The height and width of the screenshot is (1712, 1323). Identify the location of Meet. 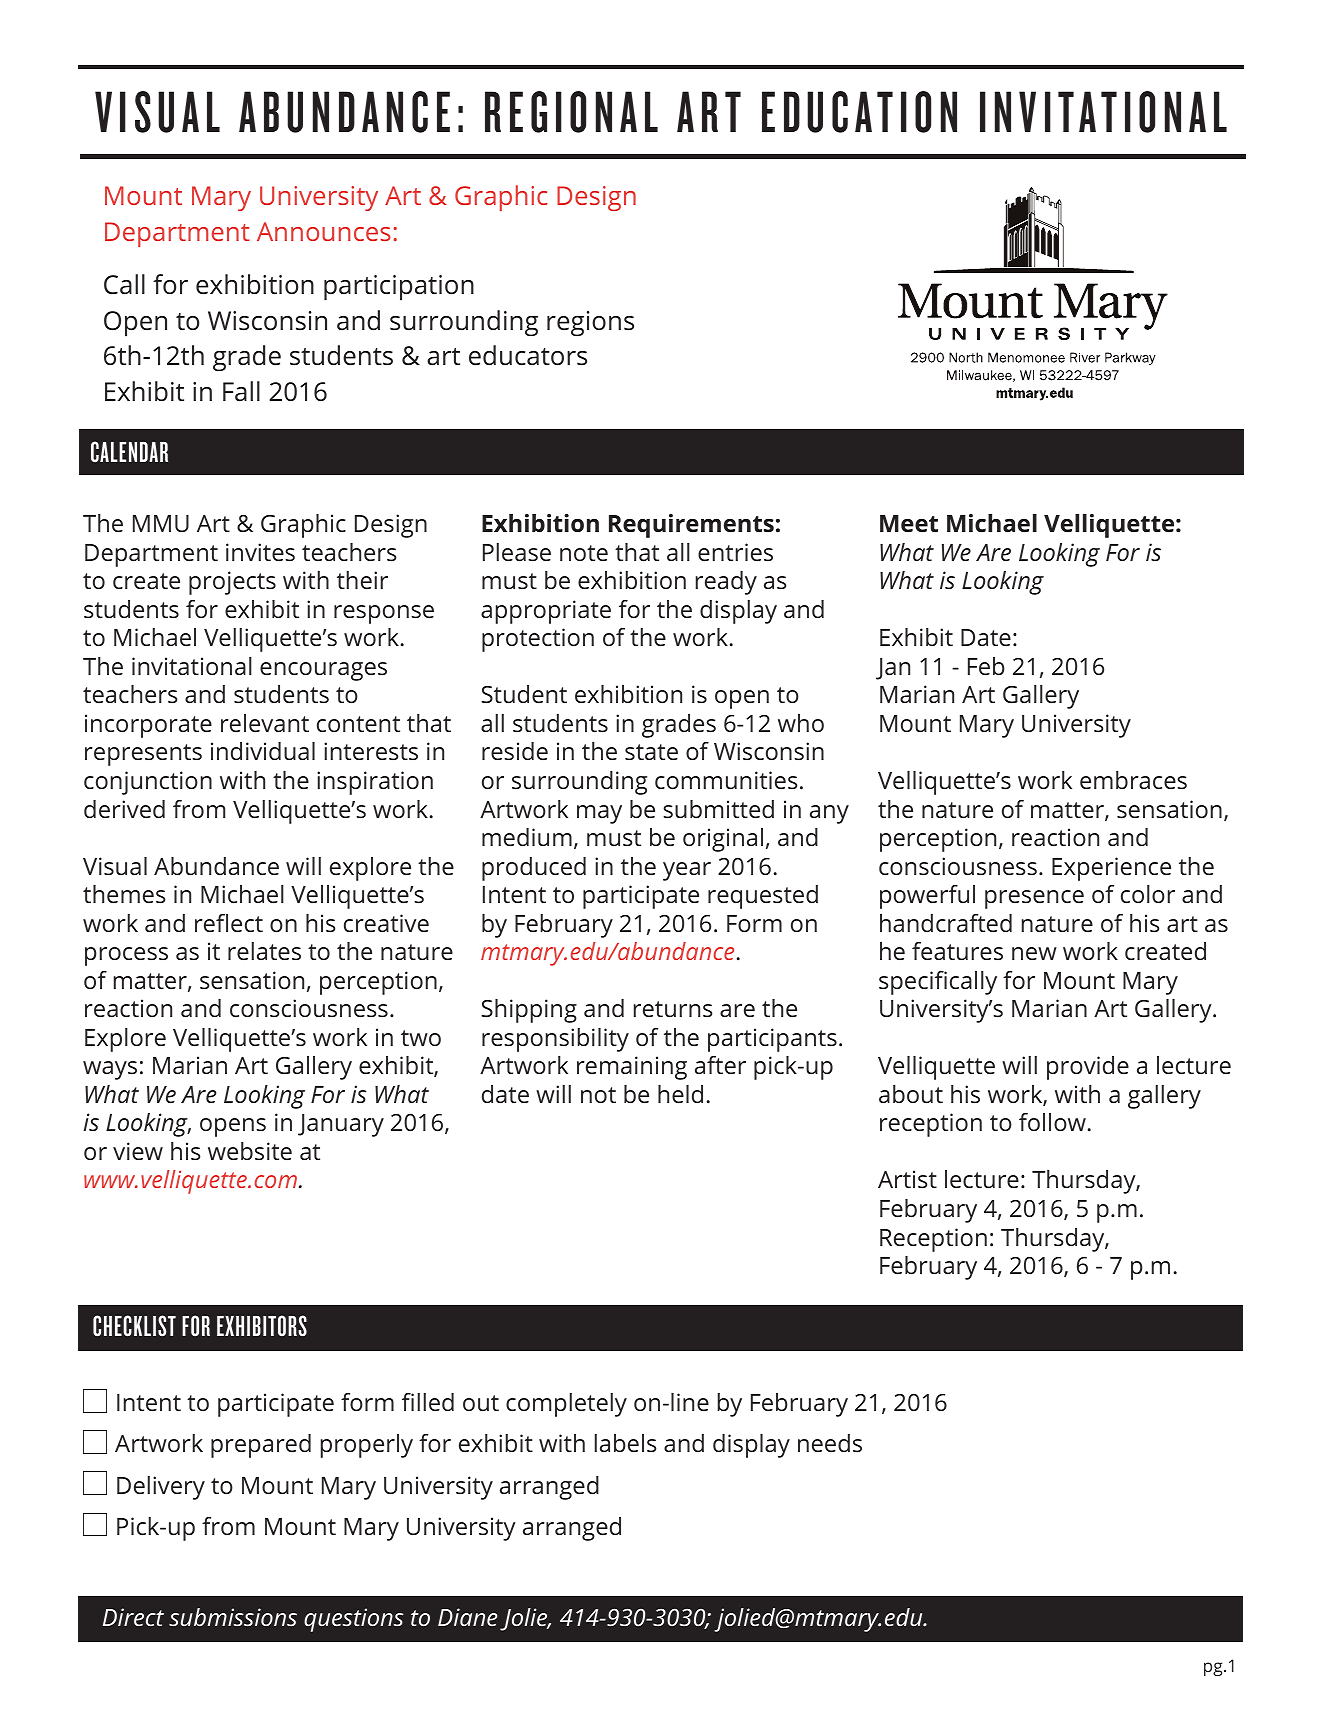
(909, 524).
